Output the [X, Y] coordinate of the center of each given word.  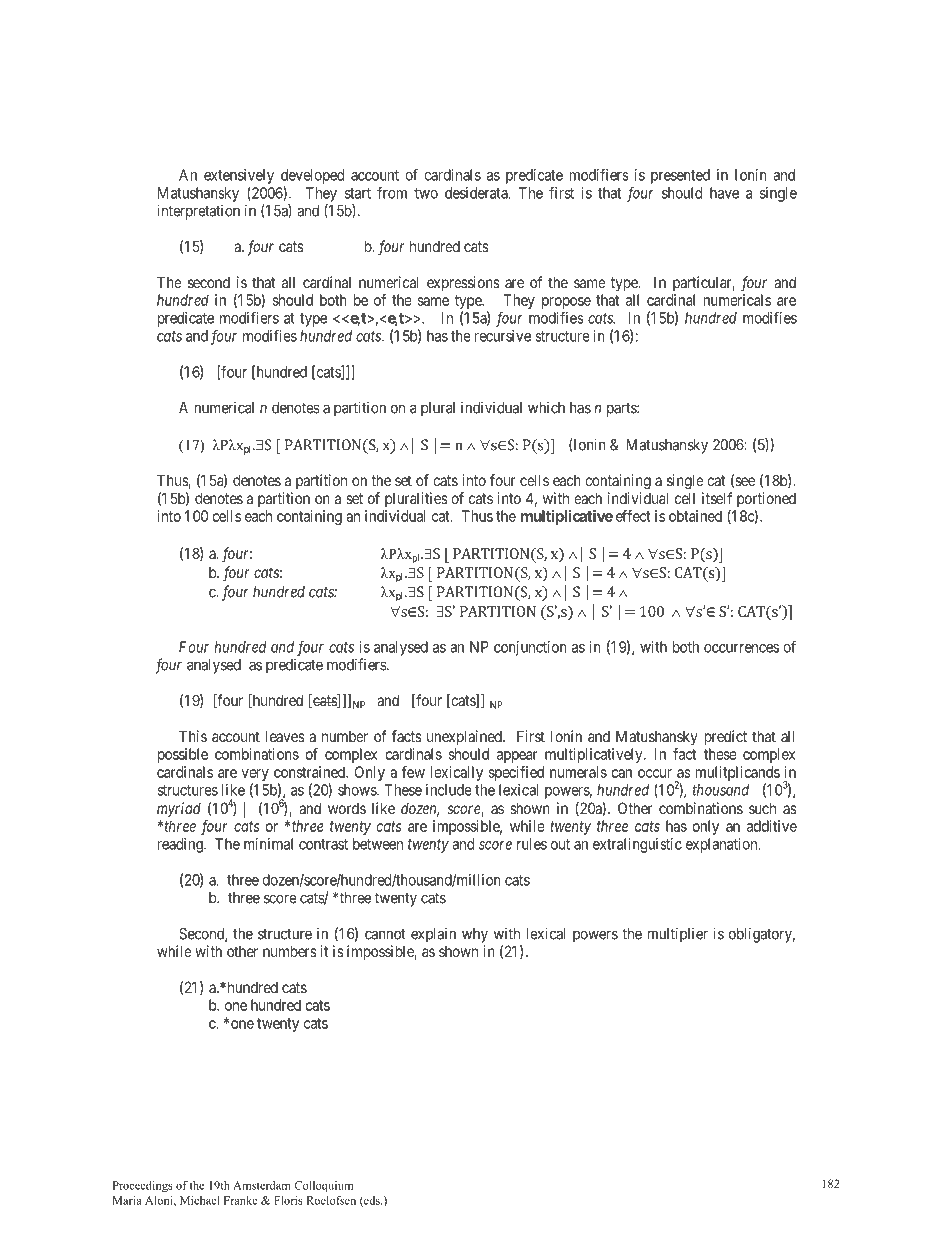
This [193, 736]
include [449, 790]
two [426, 193]
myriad [179, 809]
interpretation [198, 212]
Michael [200, 1200]
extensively [239, 176]
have [724, 193]
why [475, 935]
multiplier [678, 935]
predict [726, 737]
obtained [695, 516]
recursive [503, 336]
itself [717, 498]
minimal [268, 844]
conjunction [530, 648]
